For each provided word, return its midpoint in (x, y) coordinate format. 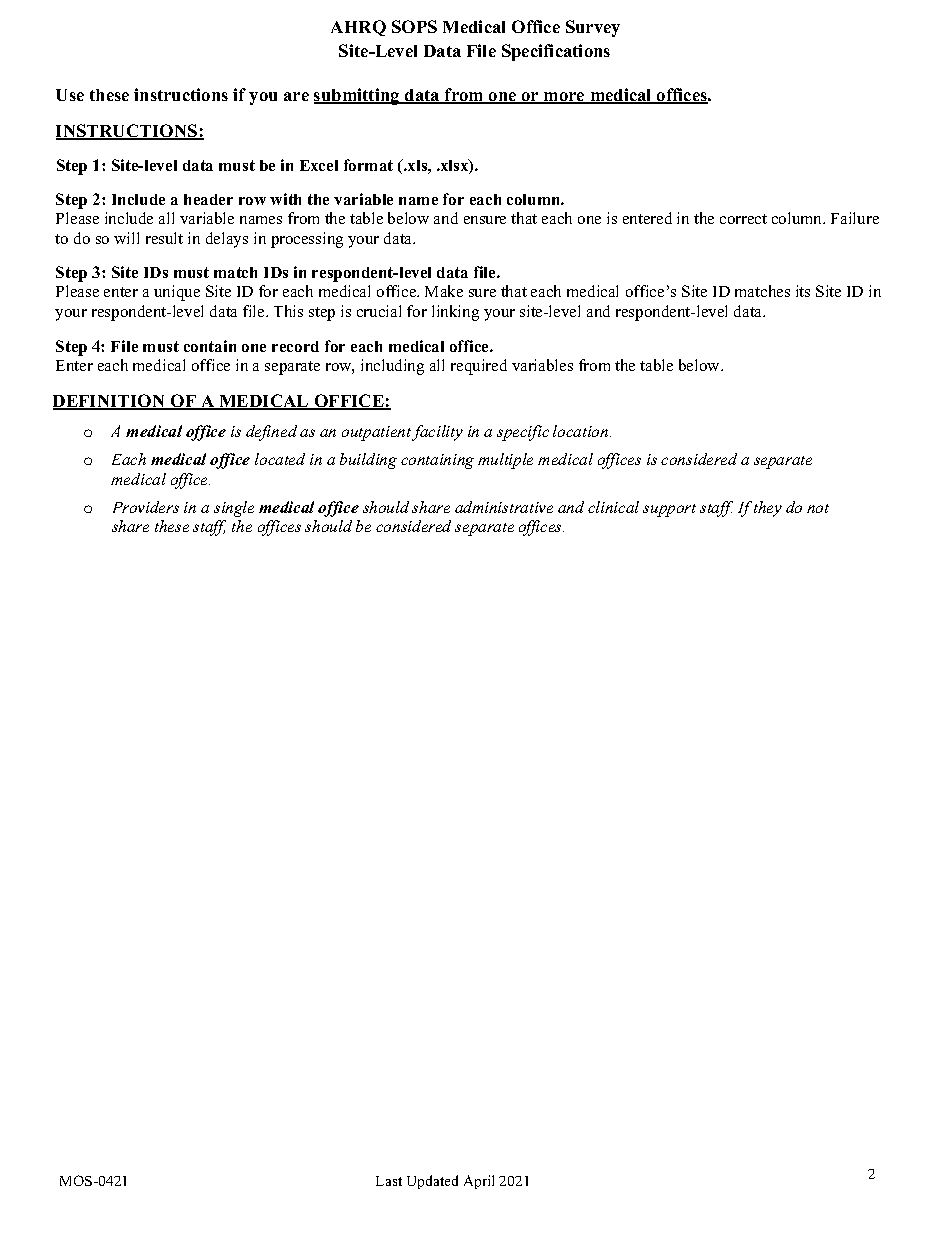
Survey (593, 28)
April (479, 1182)
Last (389, 1181)
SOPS (414, 26)
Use (70, 95)
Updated (432, 1182)
